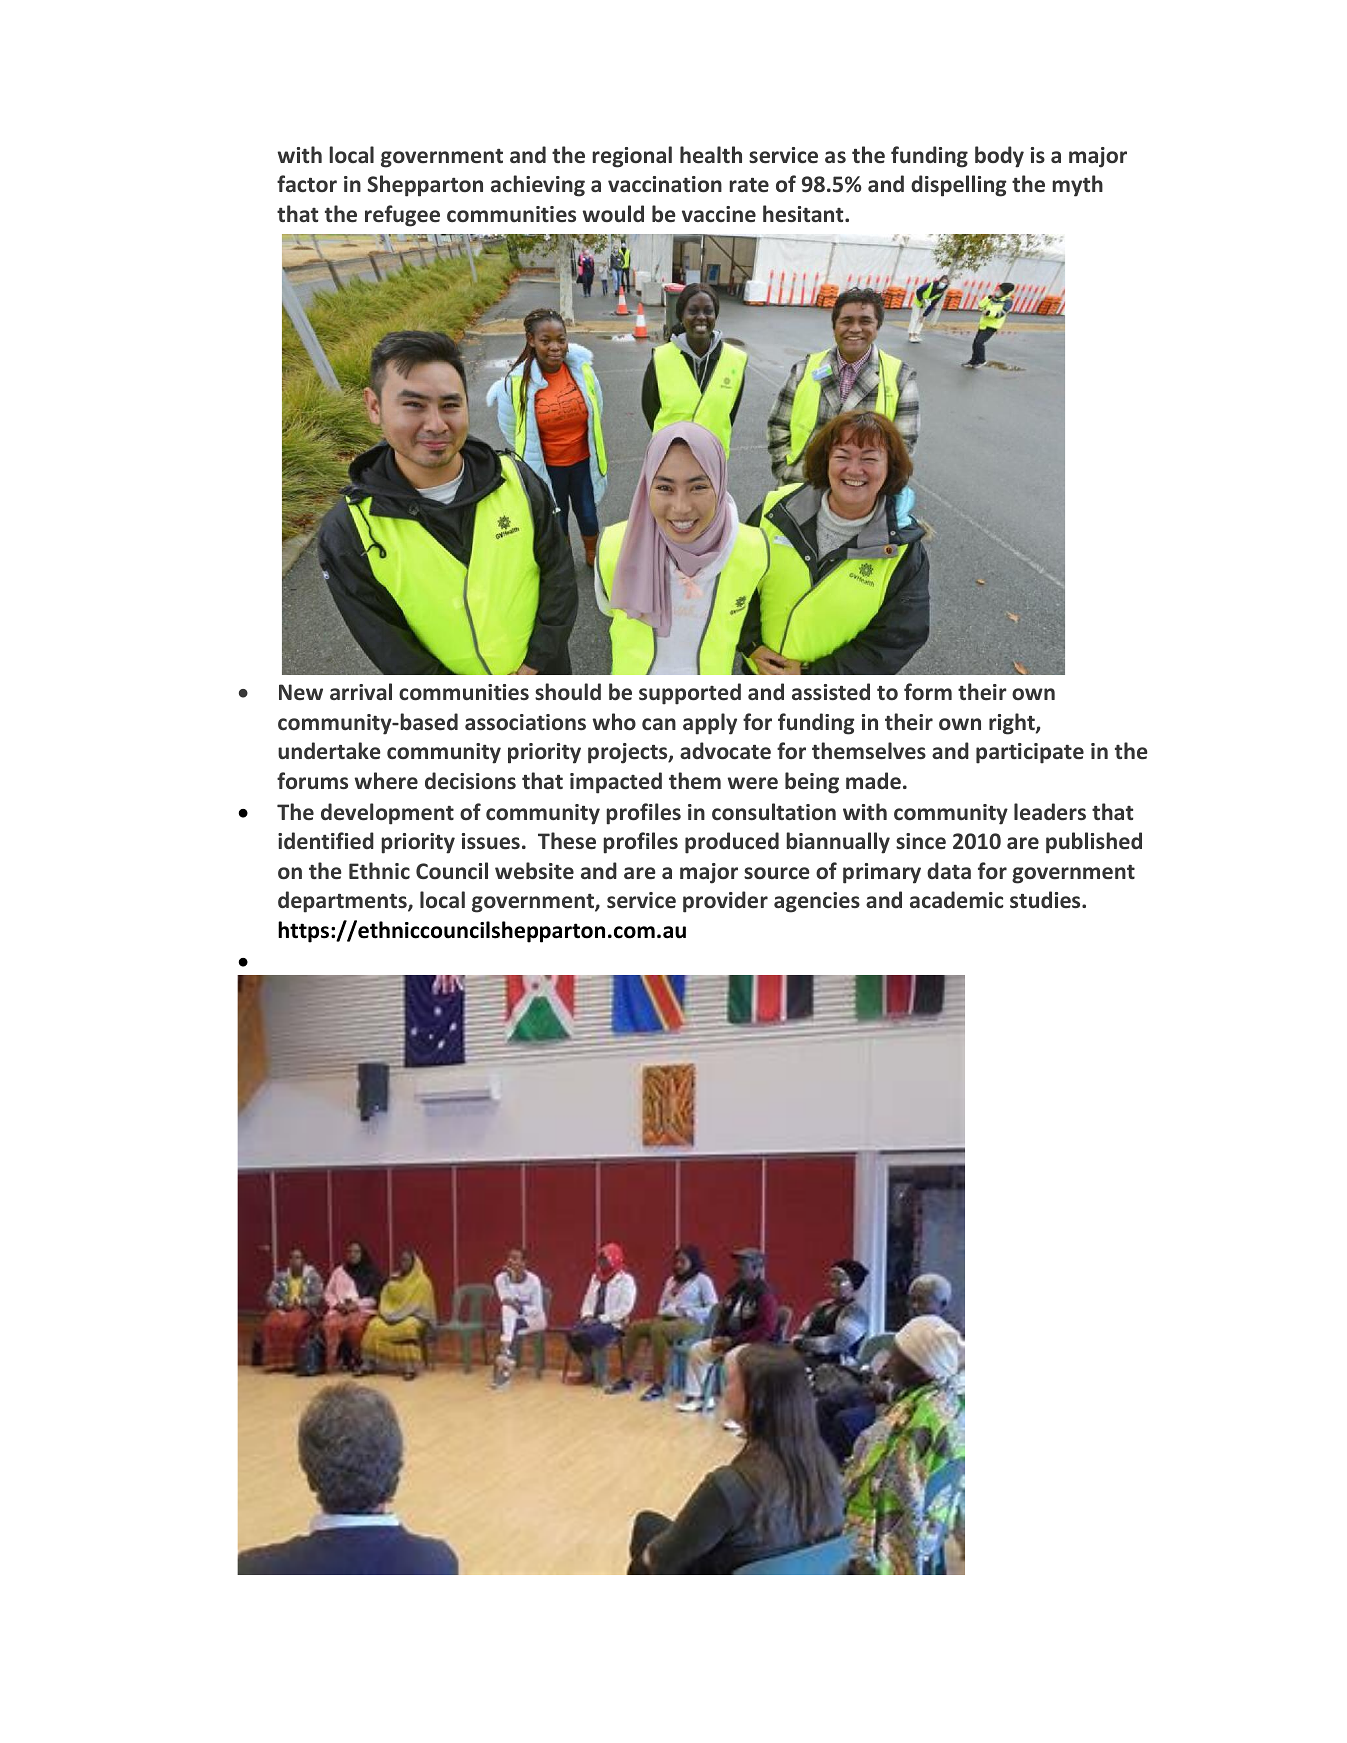 The width and height of the screenshot is (1347, 1743). What do you see at coordinates (361, 691) in the screenshot?
I see `arrival` at bounding box center [361, 691].
